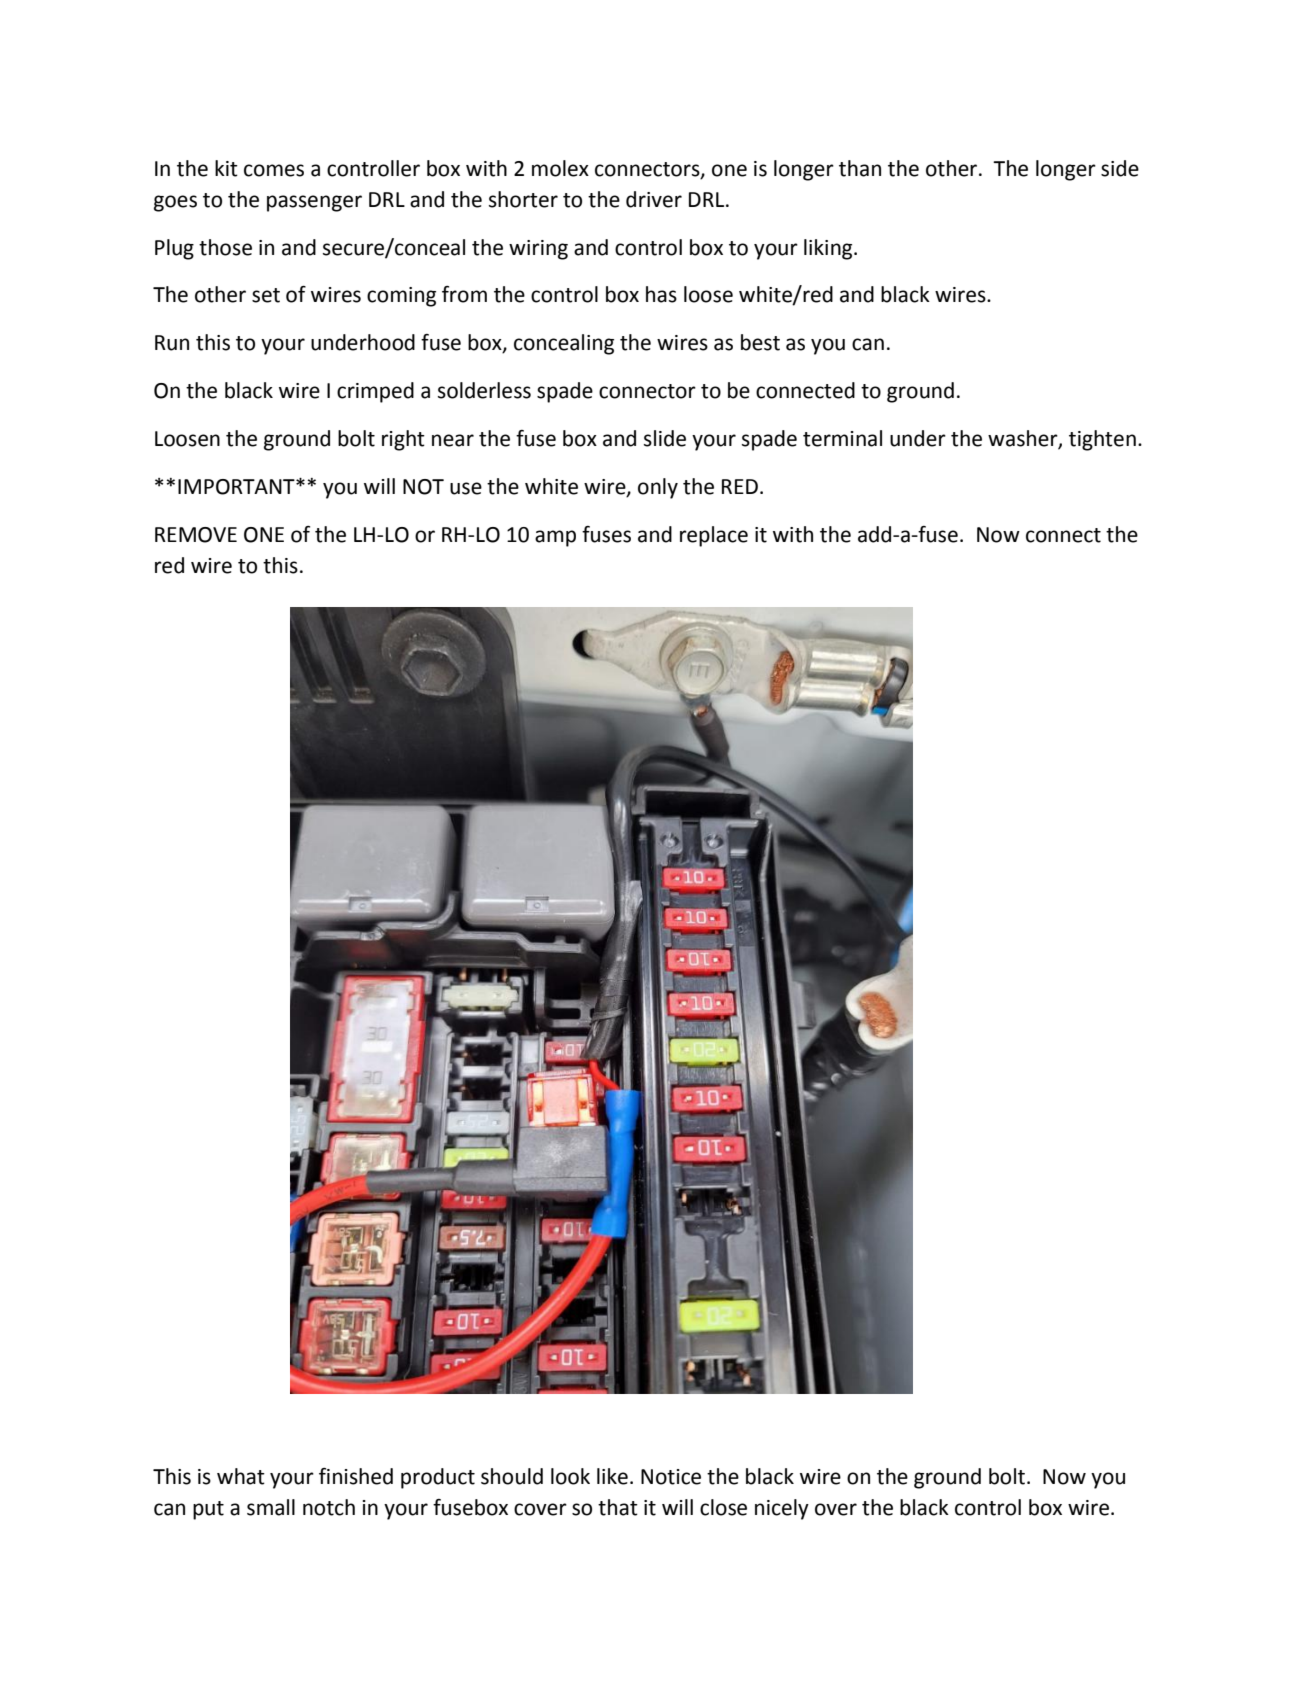 Image resolution: width=1304 pixels, height=1688 pixels. What do you see at coordinates (714, 536) in the screenshot?
I see `replace` at bounding box center [714, 536].
